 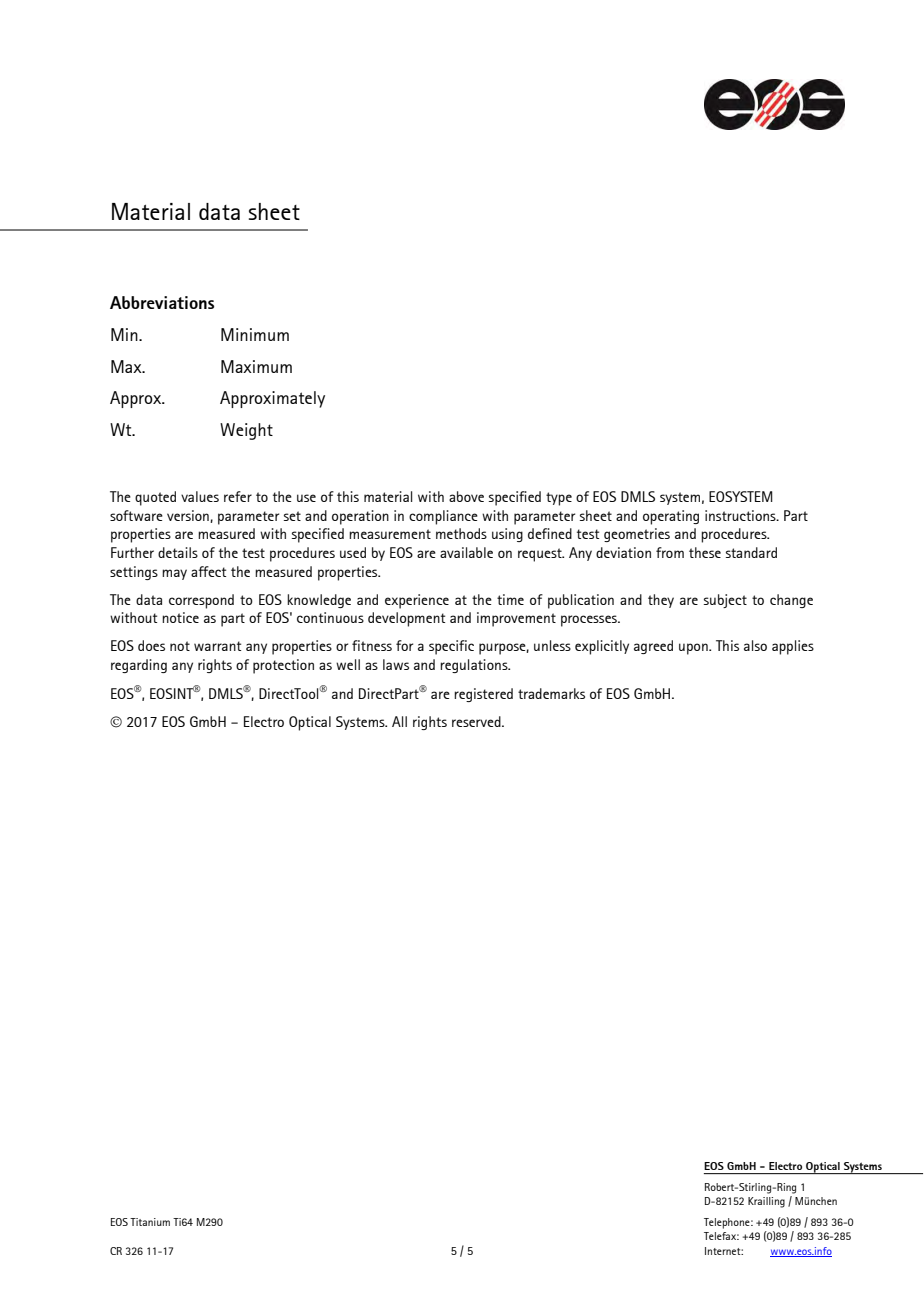 I want to click on reserved, so click(x=477, y=721).
